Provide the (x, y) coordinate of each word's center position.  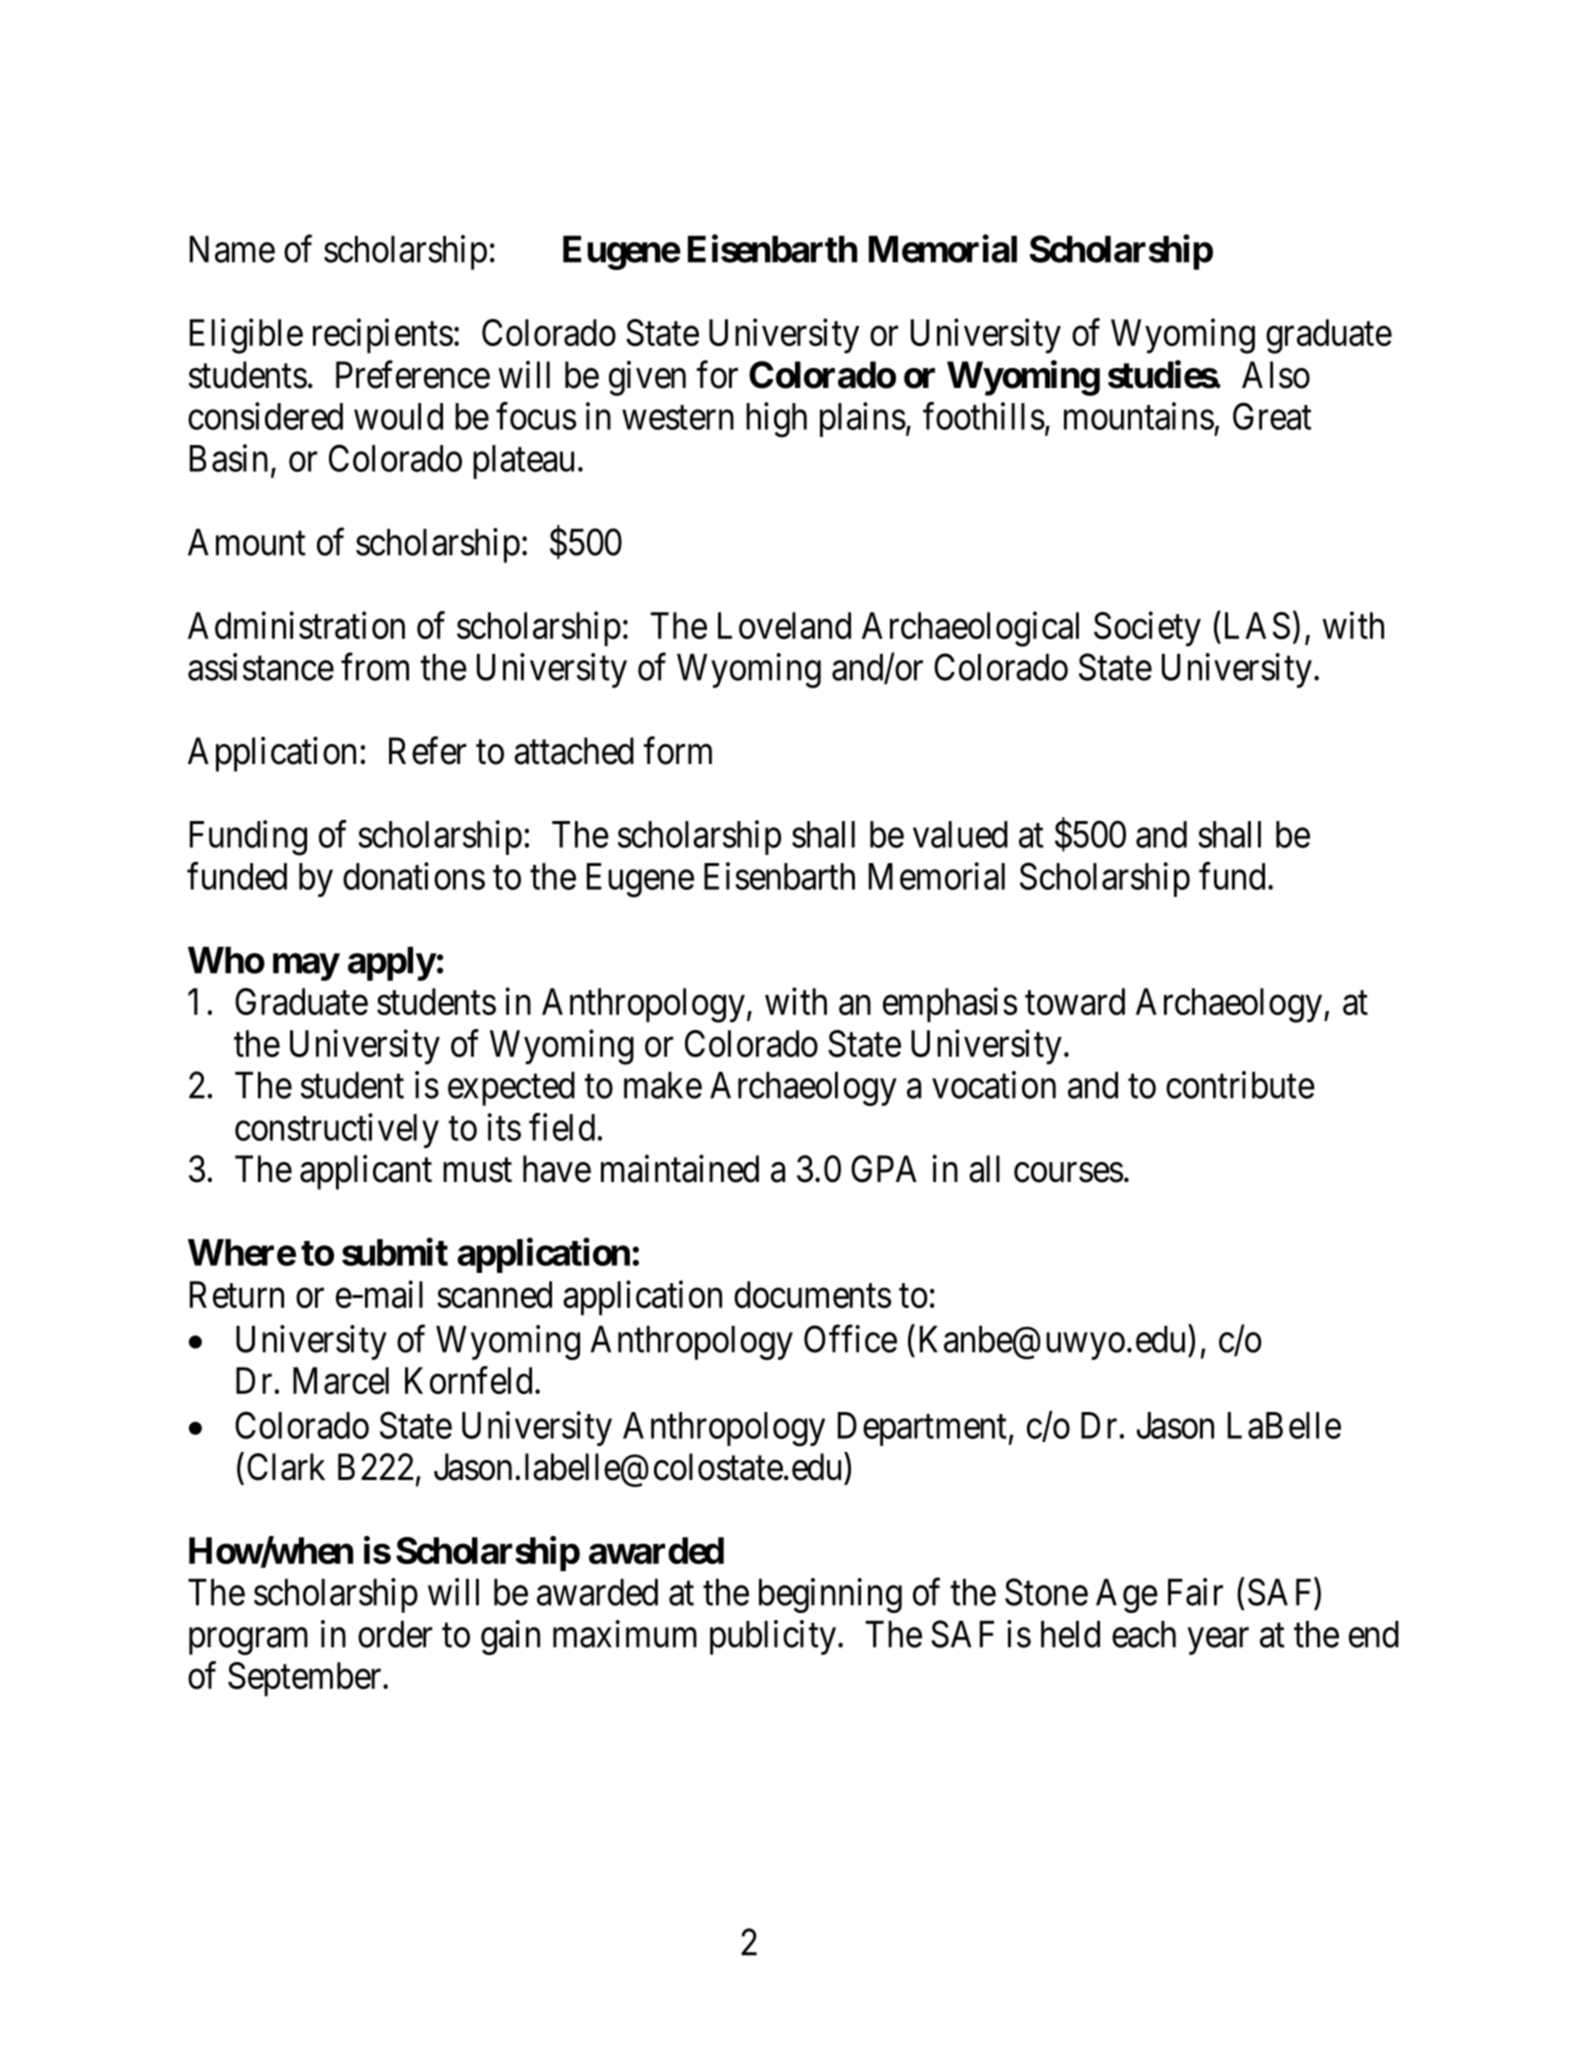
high (776, 420)
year (1218, 1641)
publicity (774, 1637)
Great (1272, 416)
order (395, 1634)
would (398, 416)
